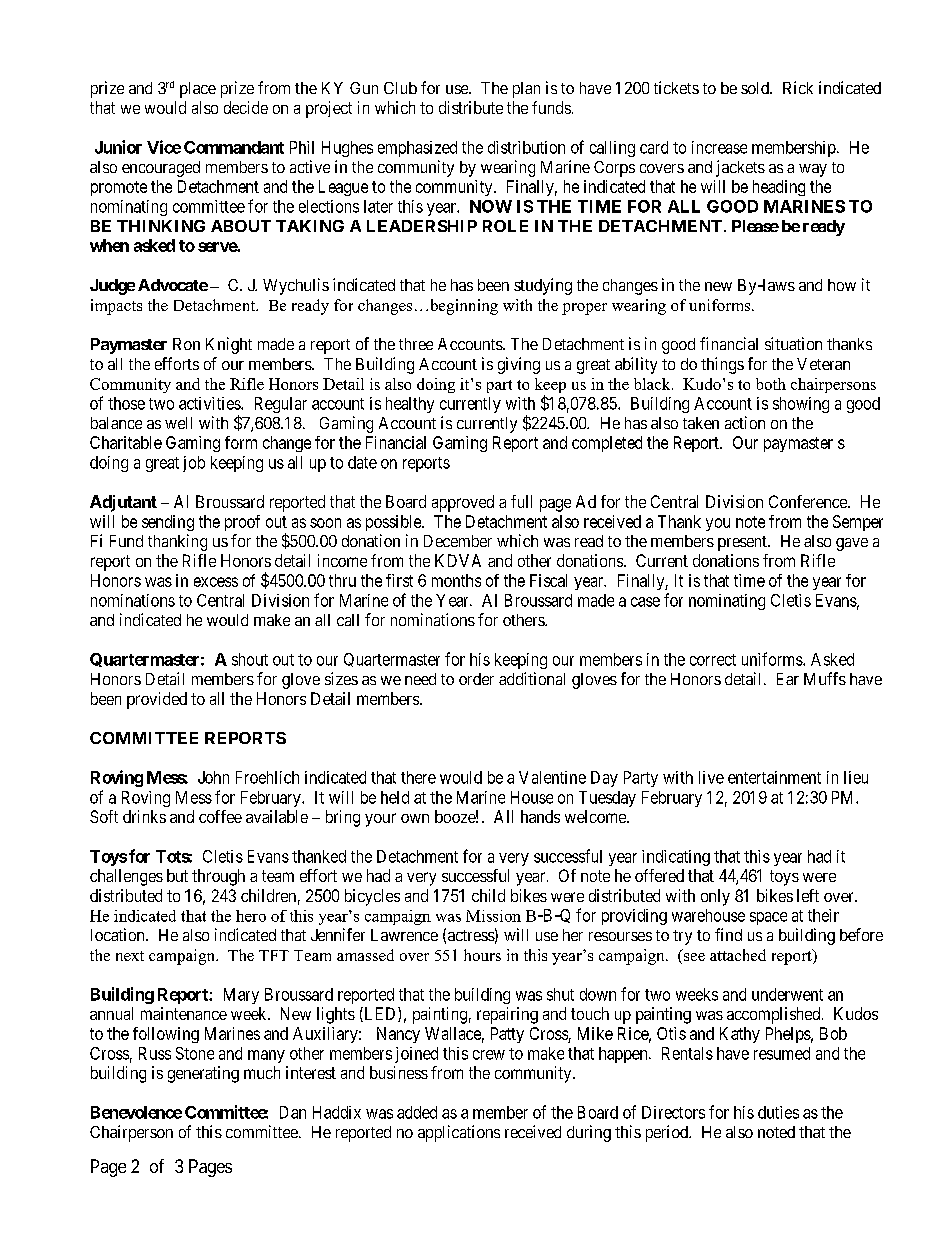 This page has width=952, height=1233. I want to click on action, so click(745, 422).
